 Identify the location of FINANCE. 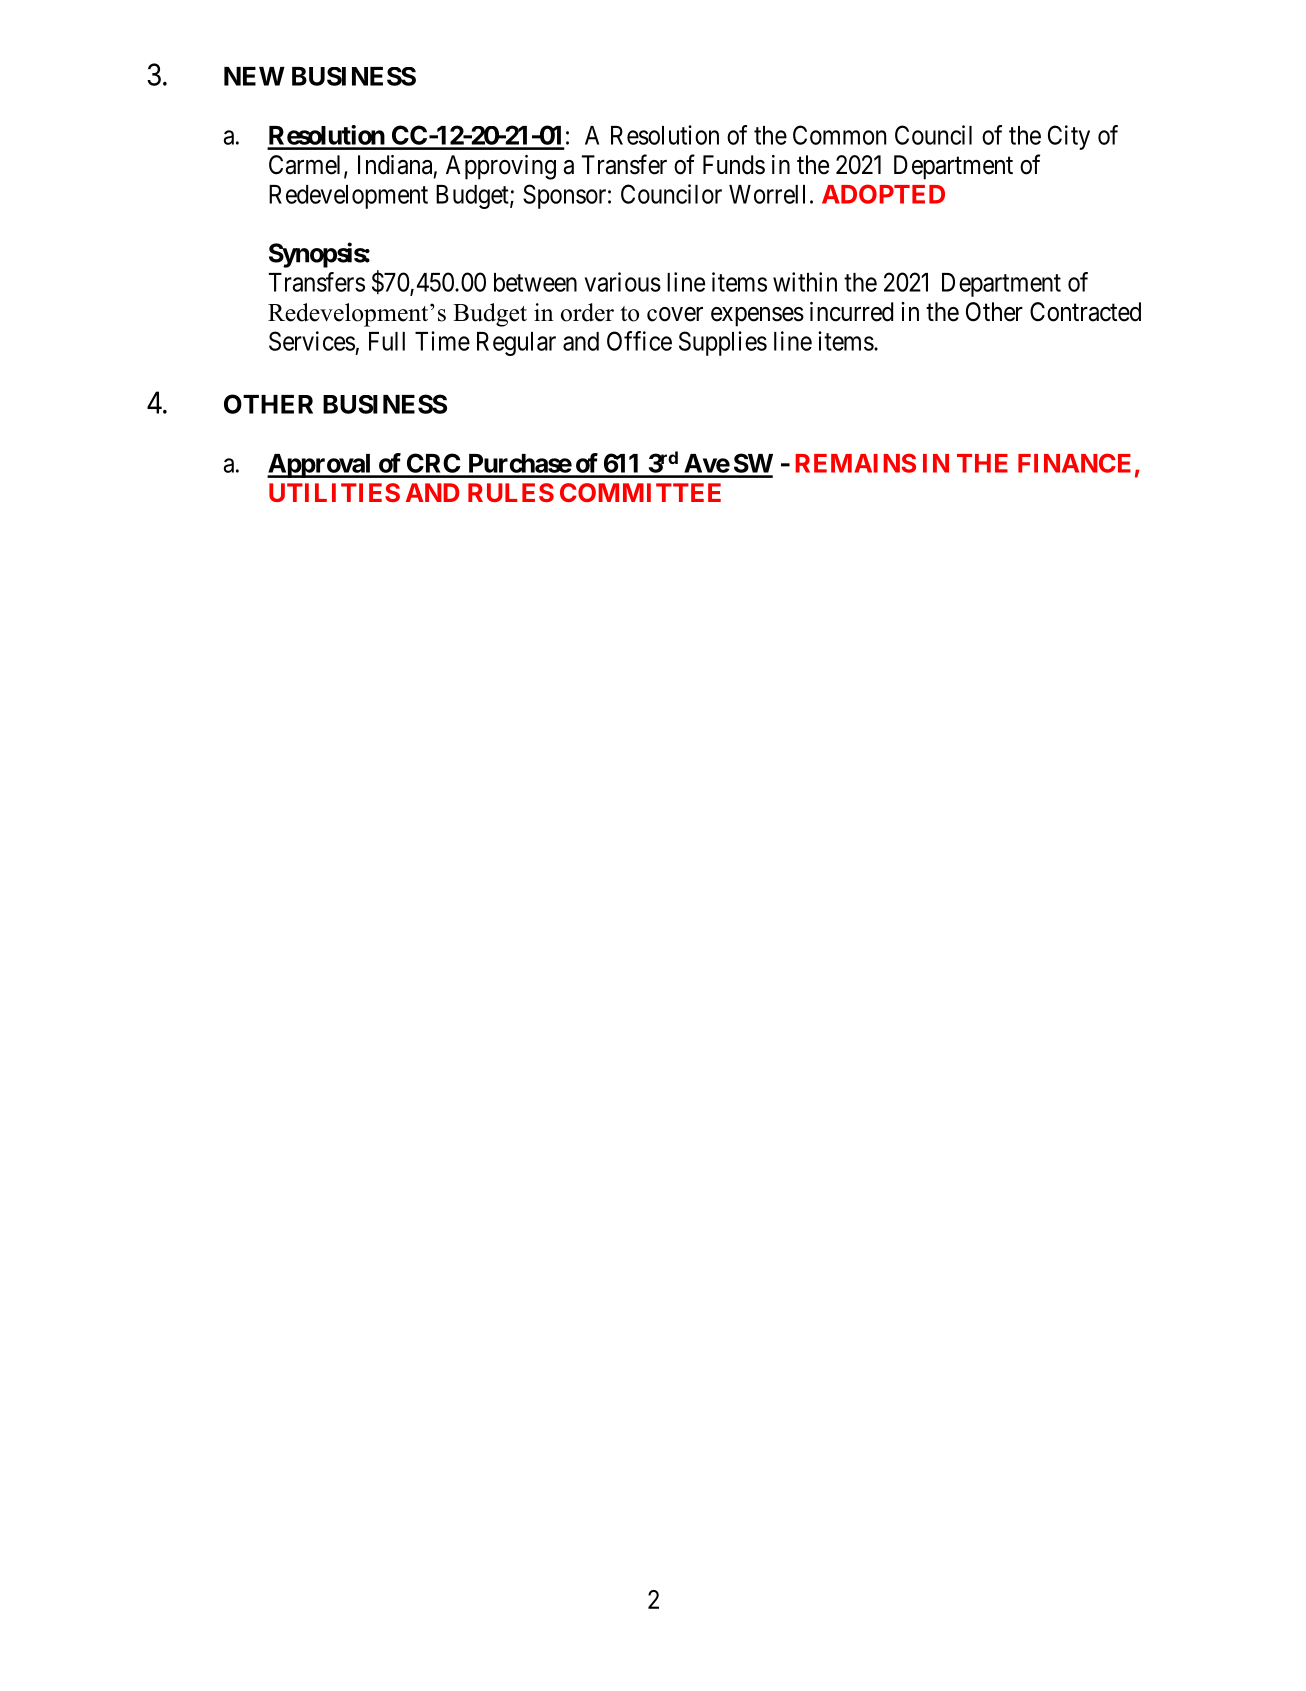
(1074, 463).
